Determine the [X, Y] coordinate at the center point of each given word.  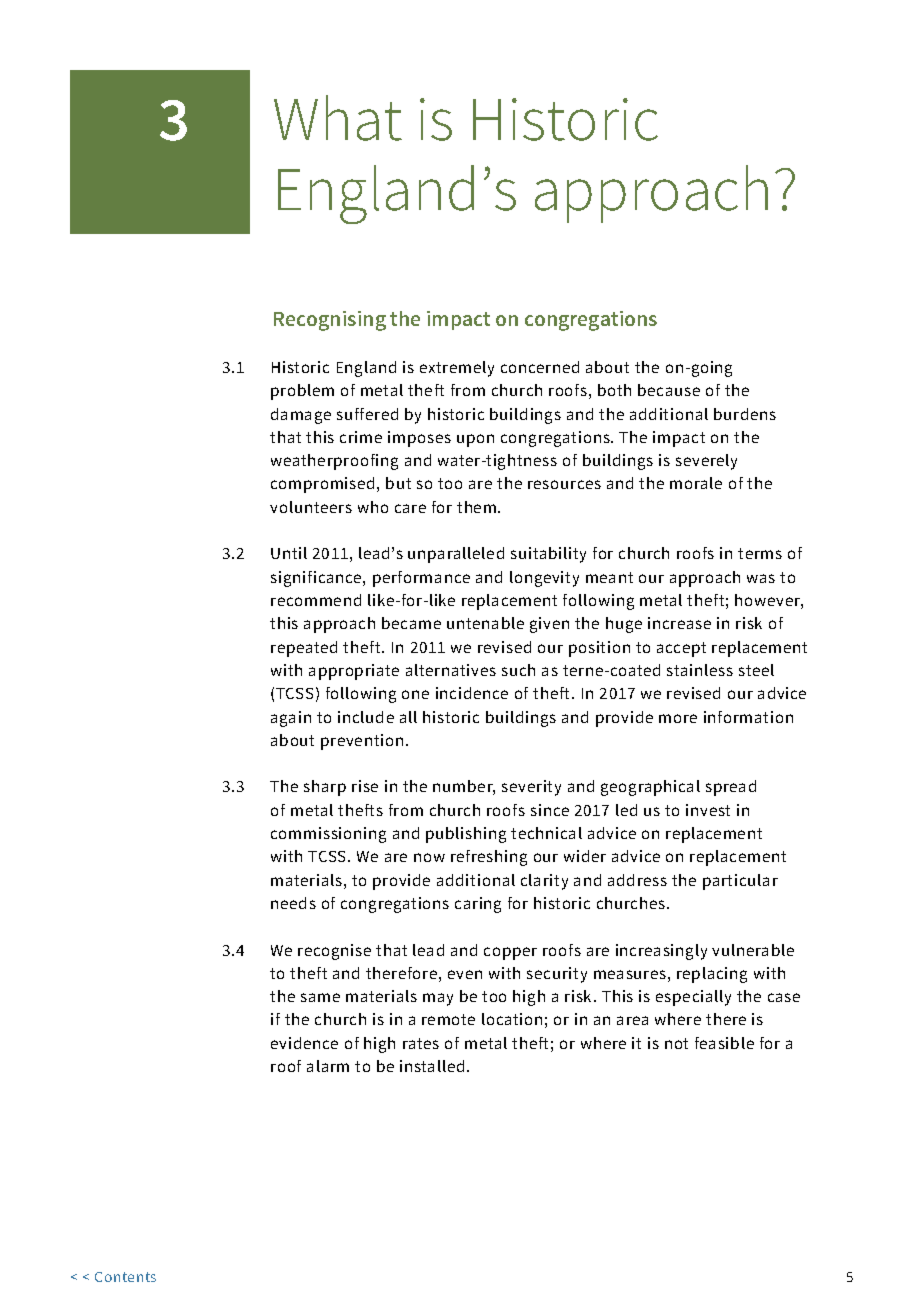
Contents [125, 1277]
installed [432, 1066]
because [669, 390]
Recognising [330, 321]
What [338, 118]
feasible [724, 1043]
